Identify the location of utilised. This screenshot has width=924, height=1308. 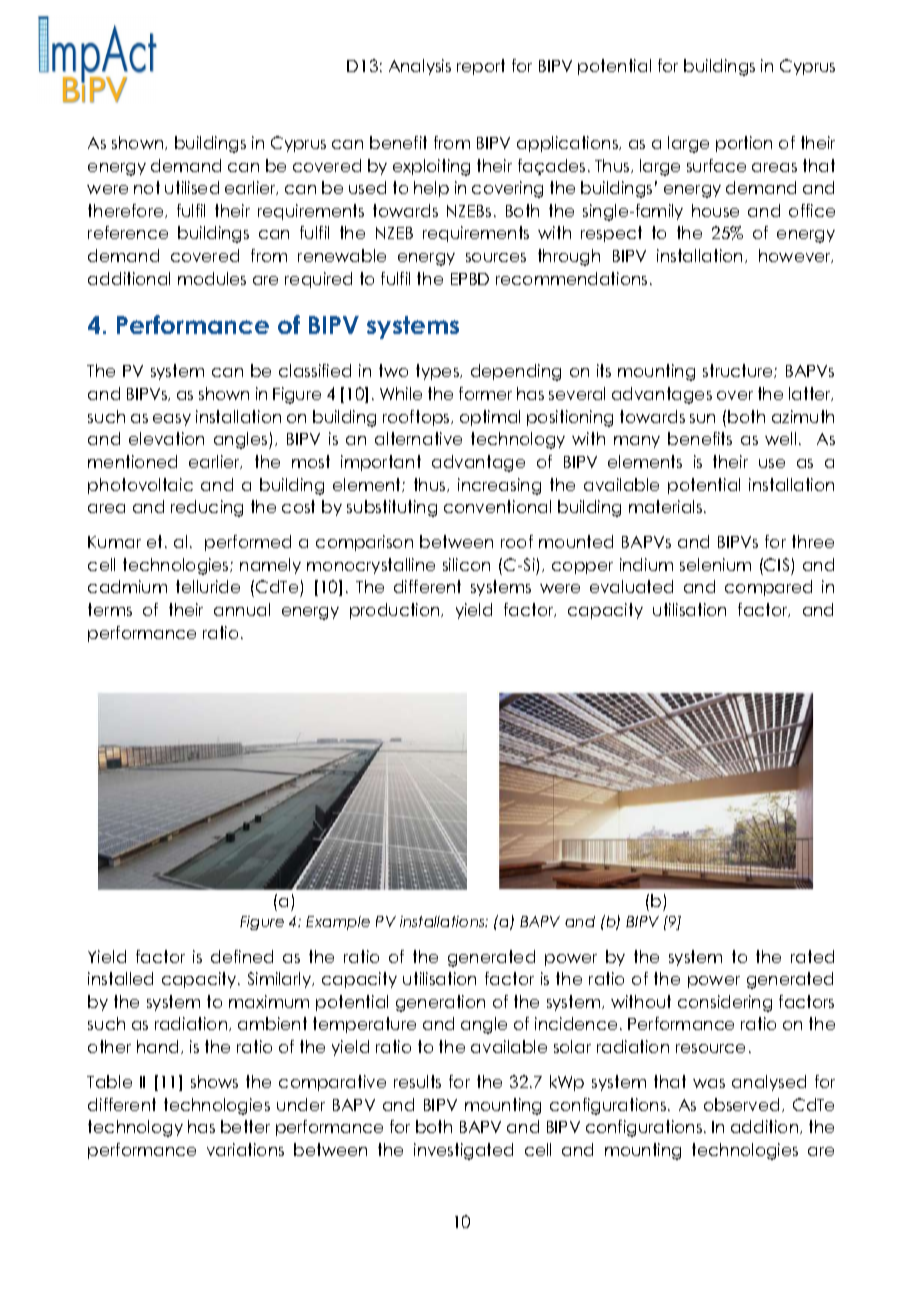
(192, 187).
